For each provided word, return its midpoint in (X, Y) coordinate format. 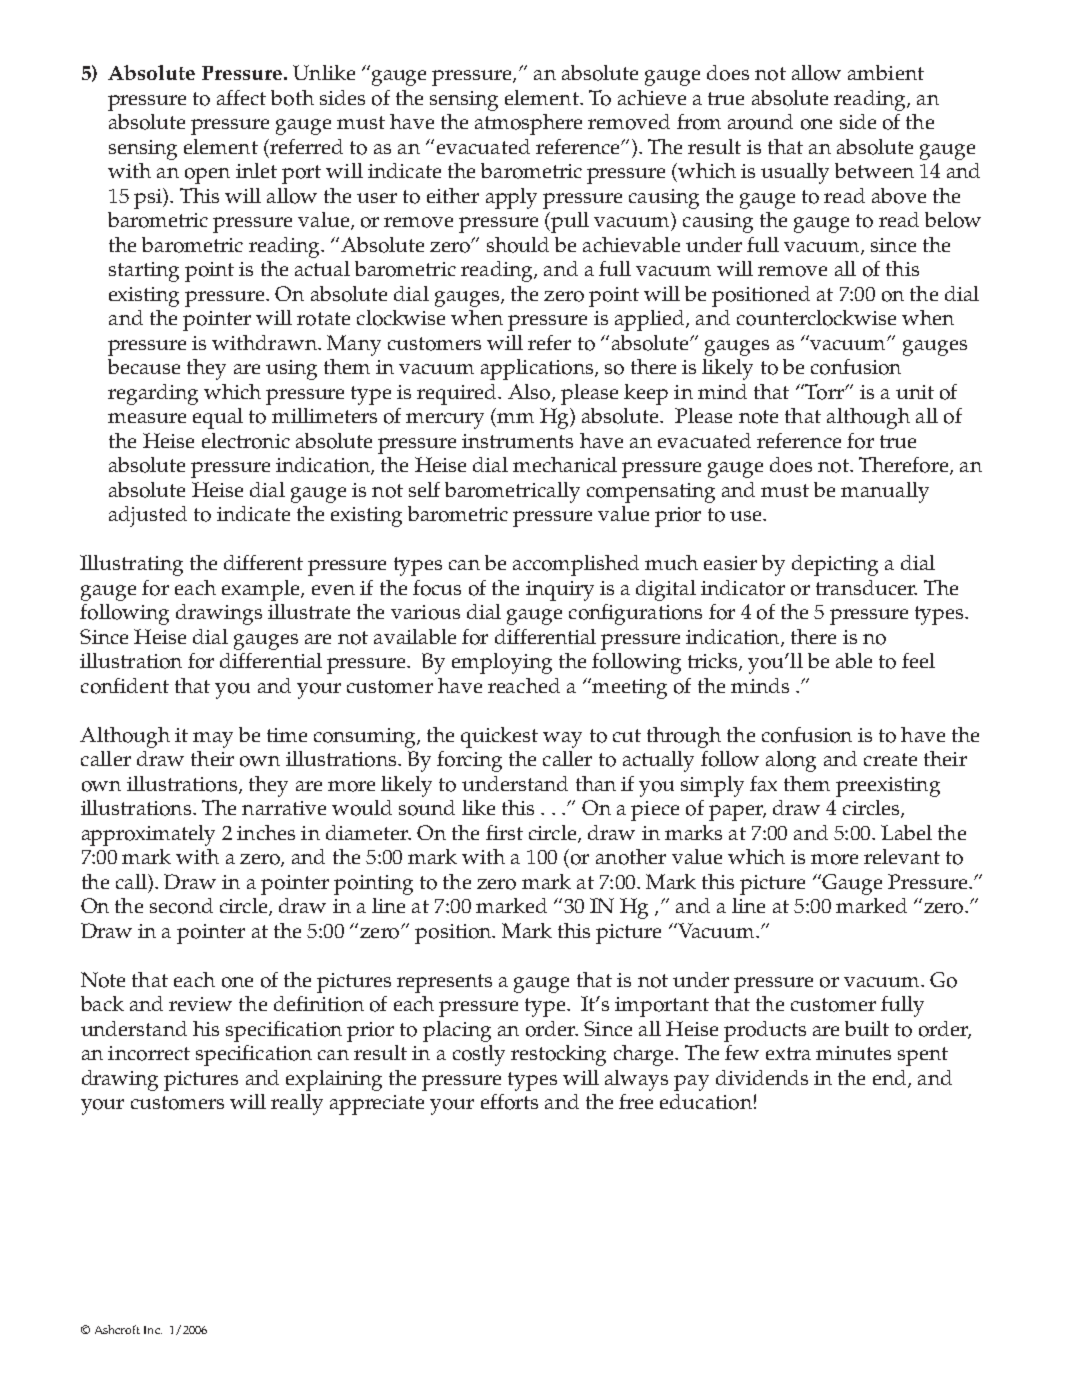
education (706, 1102)
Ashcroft (117, 1329)
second (181, 906)
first (504, 832)
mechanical (565, 464)
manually (885, 492)
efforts (509, 1102)
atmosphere (528, 124)
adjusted (148, 516)
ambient (886, 72)
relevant (902, 856)
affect (241, 97)
